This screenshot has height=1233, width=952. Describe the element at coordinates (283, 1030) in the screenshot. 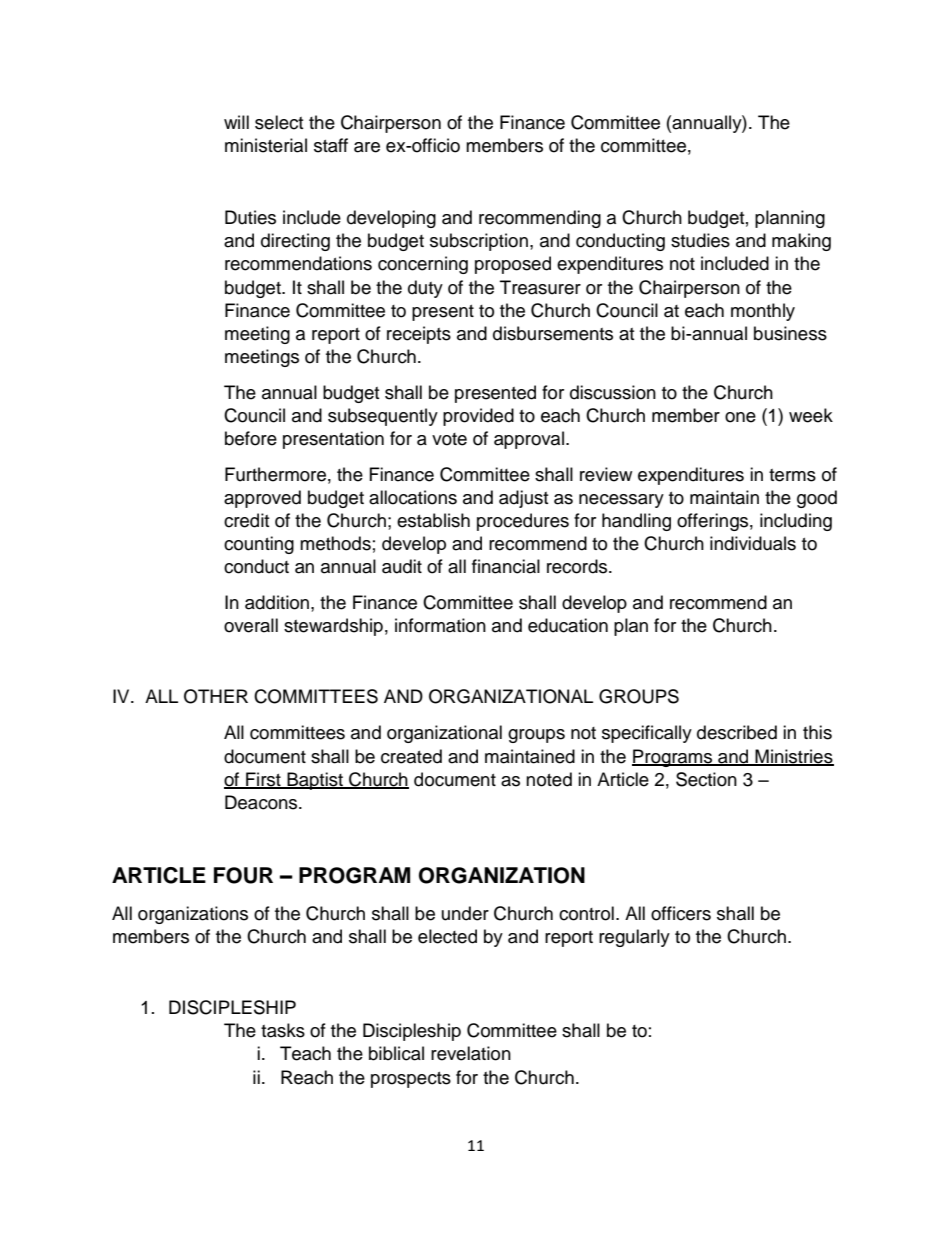

I see `tasks` at that location.
